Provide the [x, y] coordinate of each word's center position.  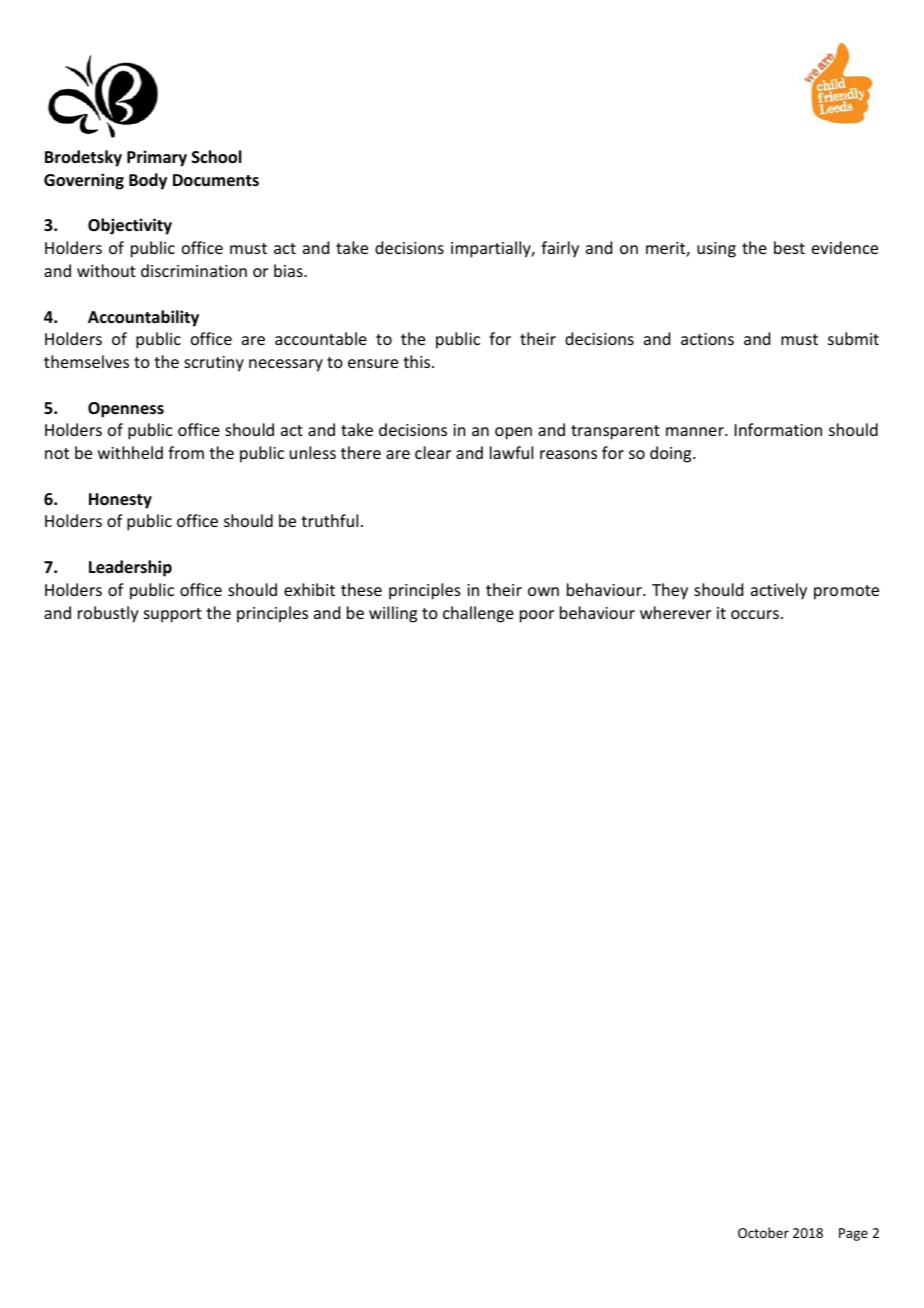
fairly [560, 249]
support [173, 615]
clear [433, 452]
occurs [755, 614]
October [763, 1232]
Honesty [120, 501]
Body [148, 181]
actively [779, 591]
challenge [478, 614]
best [789, 247]
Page [853, 1234]
